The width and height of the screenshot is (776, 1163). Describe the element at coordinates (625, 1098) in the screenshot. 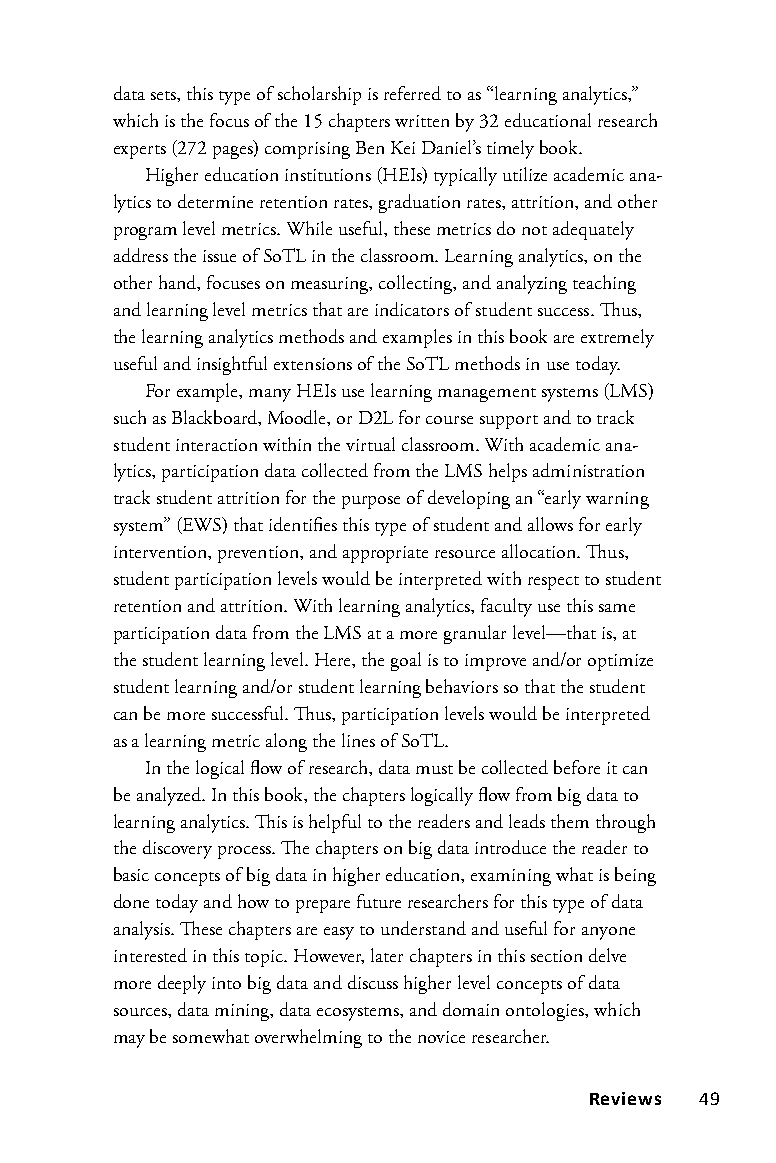

I see `Reviews` at that location.
